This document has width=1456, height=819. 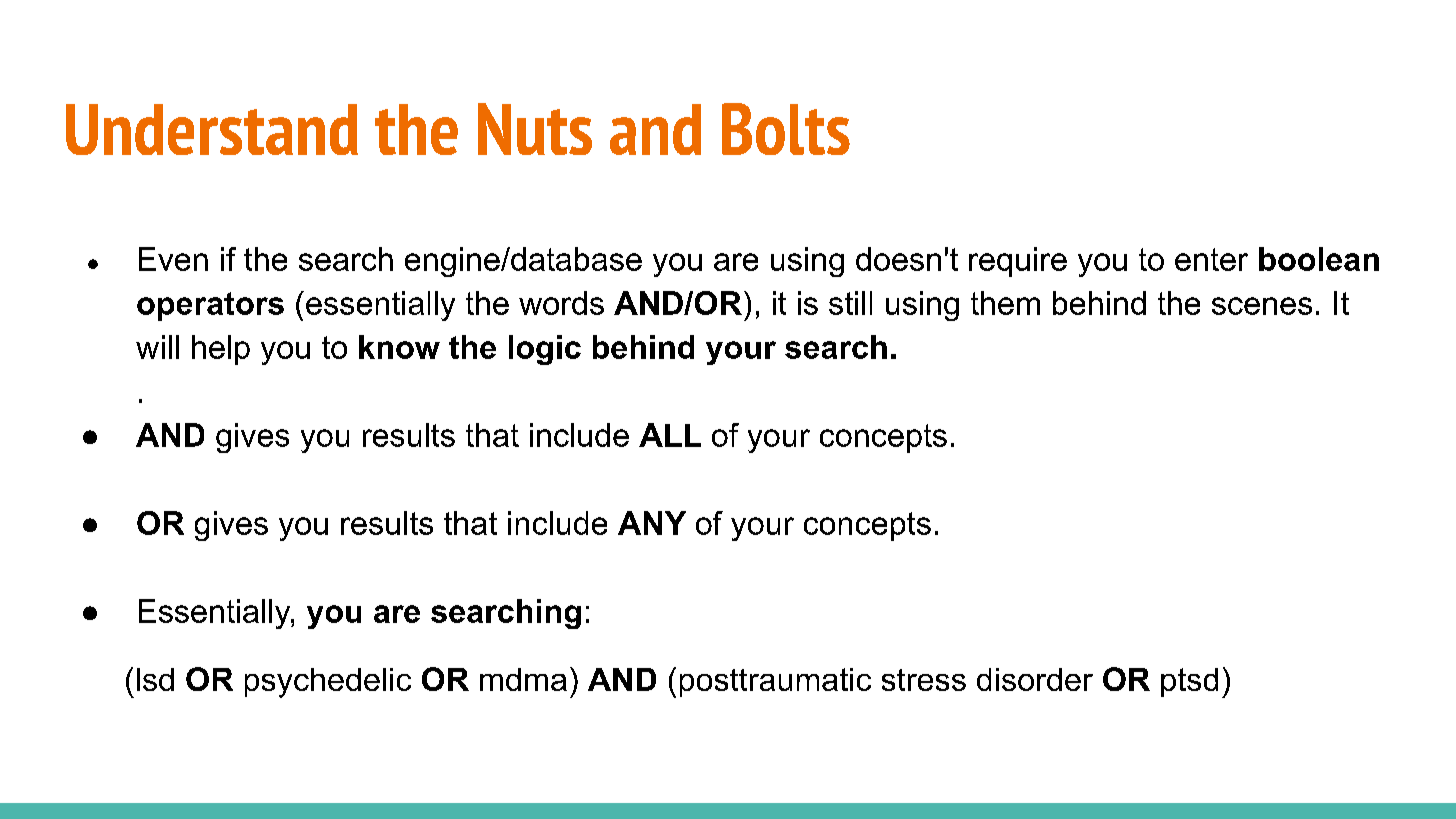 I want to click on disorder, so click(x=1035, y=679).
